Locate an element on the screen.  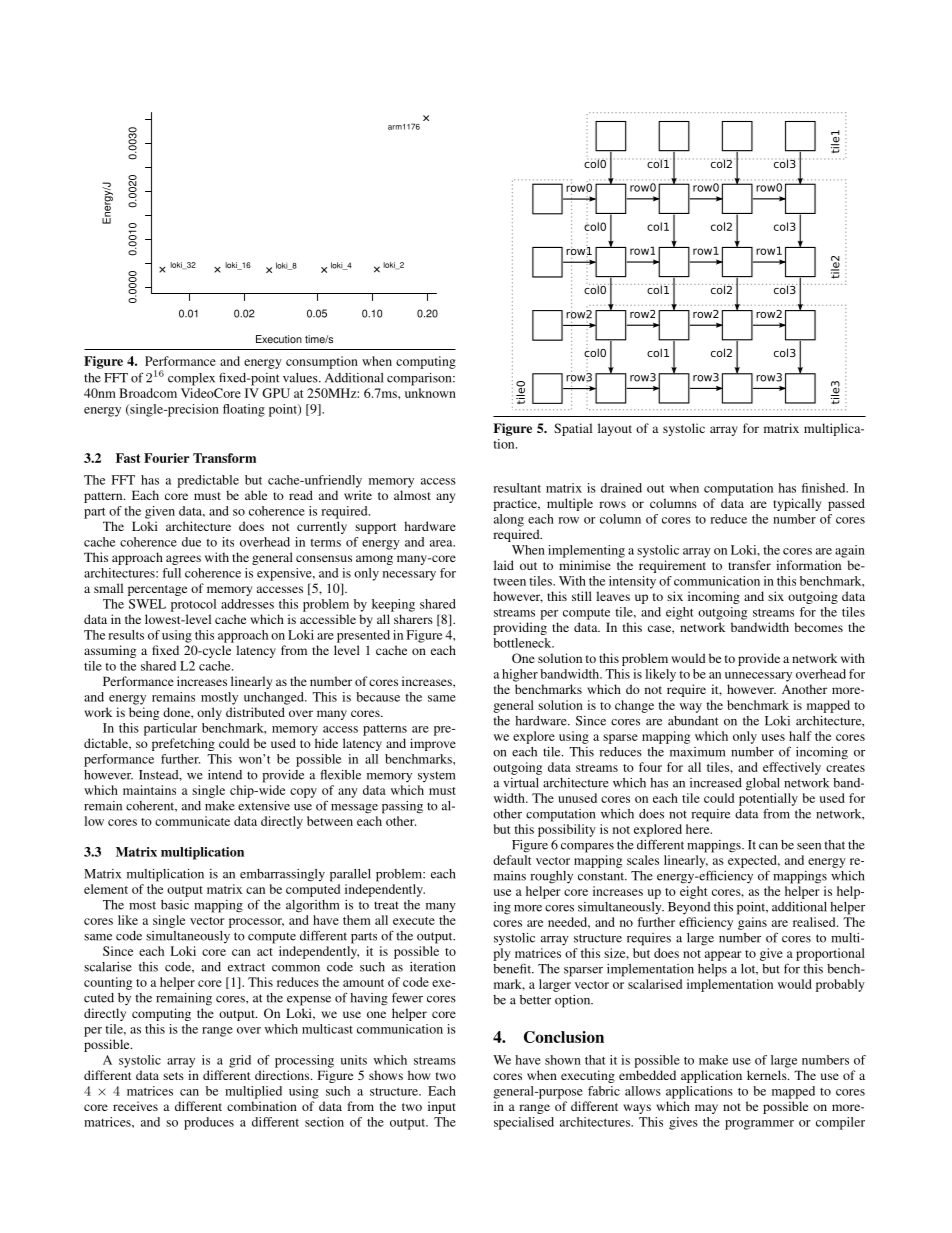
input is located at coordinates (442, 1107).
